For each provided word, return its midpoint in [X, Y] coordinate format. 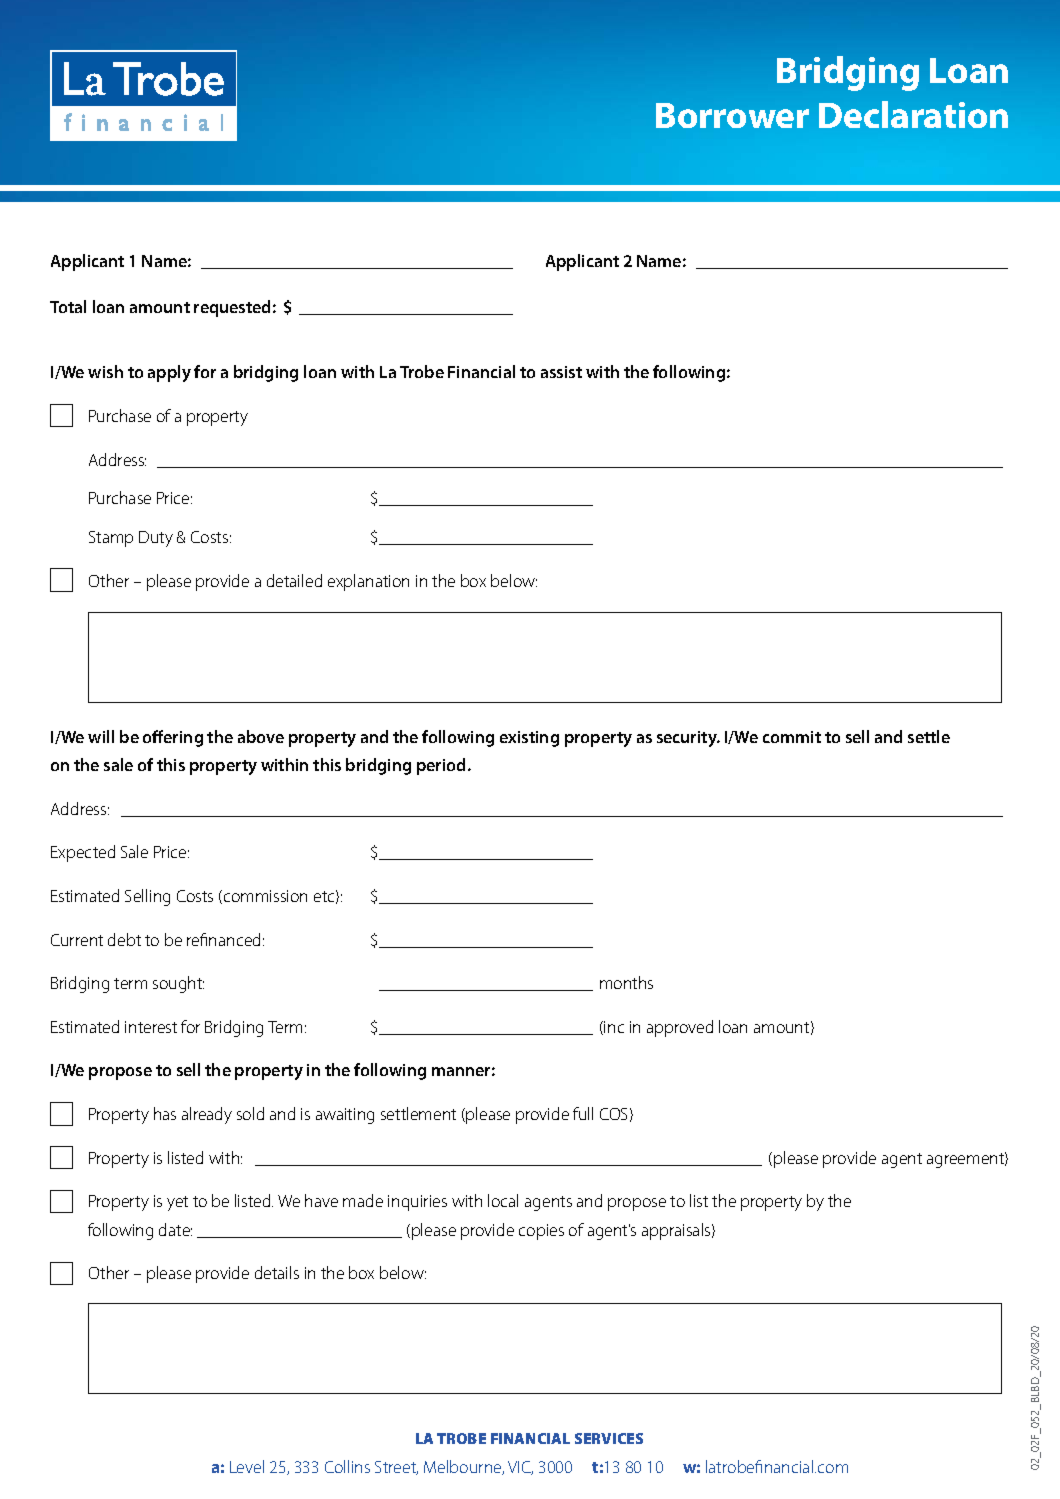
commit [792, 737]
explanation [368, 582]
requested [232, 308]
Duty [156, 539]
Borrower [732, 115]
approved [680, 1028]
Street [396, 1468]
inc [614, 1027]
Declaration [913, 114]
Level [247, 1466]
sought [178, 984]
